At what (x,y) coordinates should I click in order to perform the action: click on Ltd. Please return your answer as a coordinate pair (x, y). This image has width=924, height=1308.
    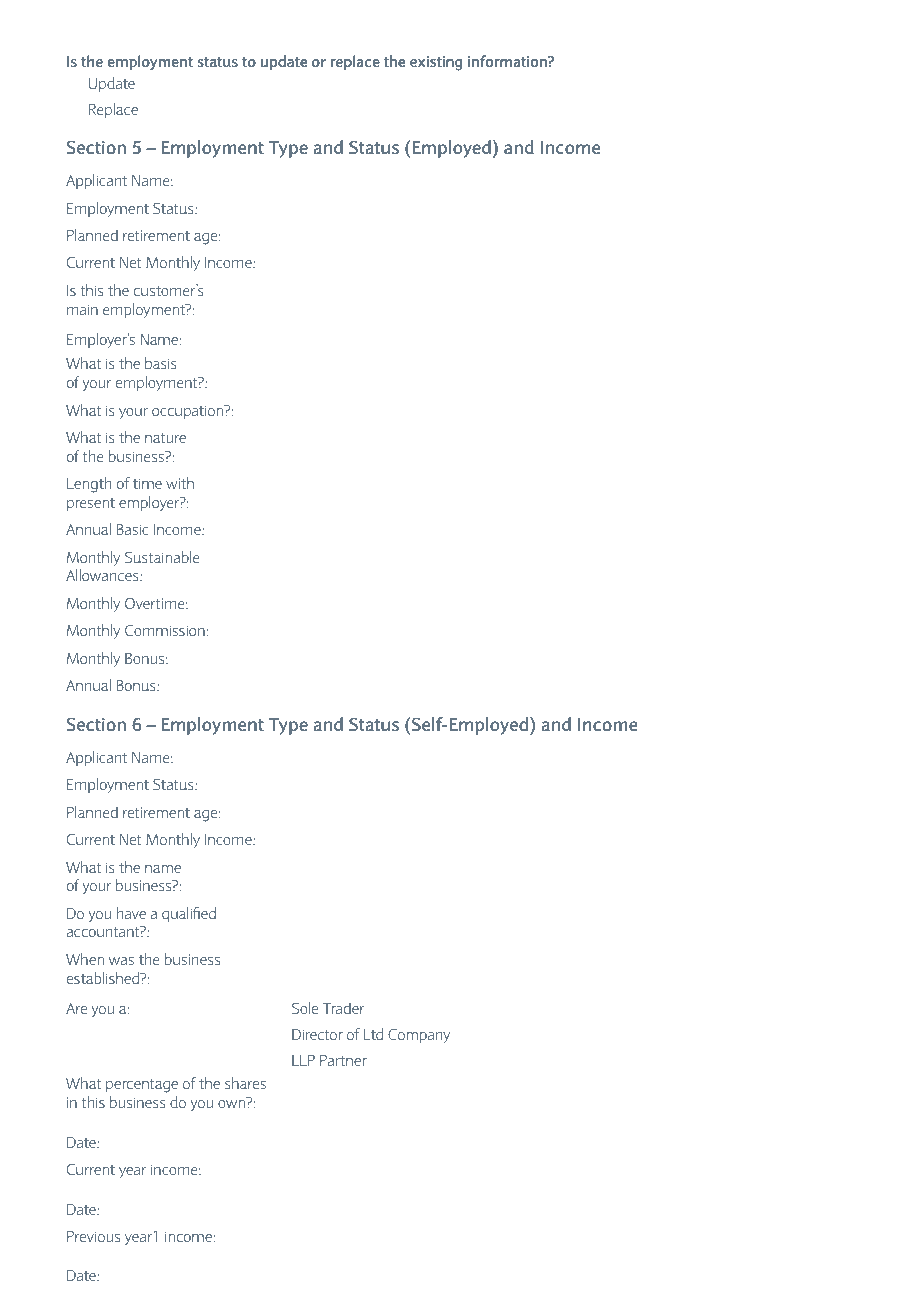
    Looking at the image, I should click on (373, 1034).
